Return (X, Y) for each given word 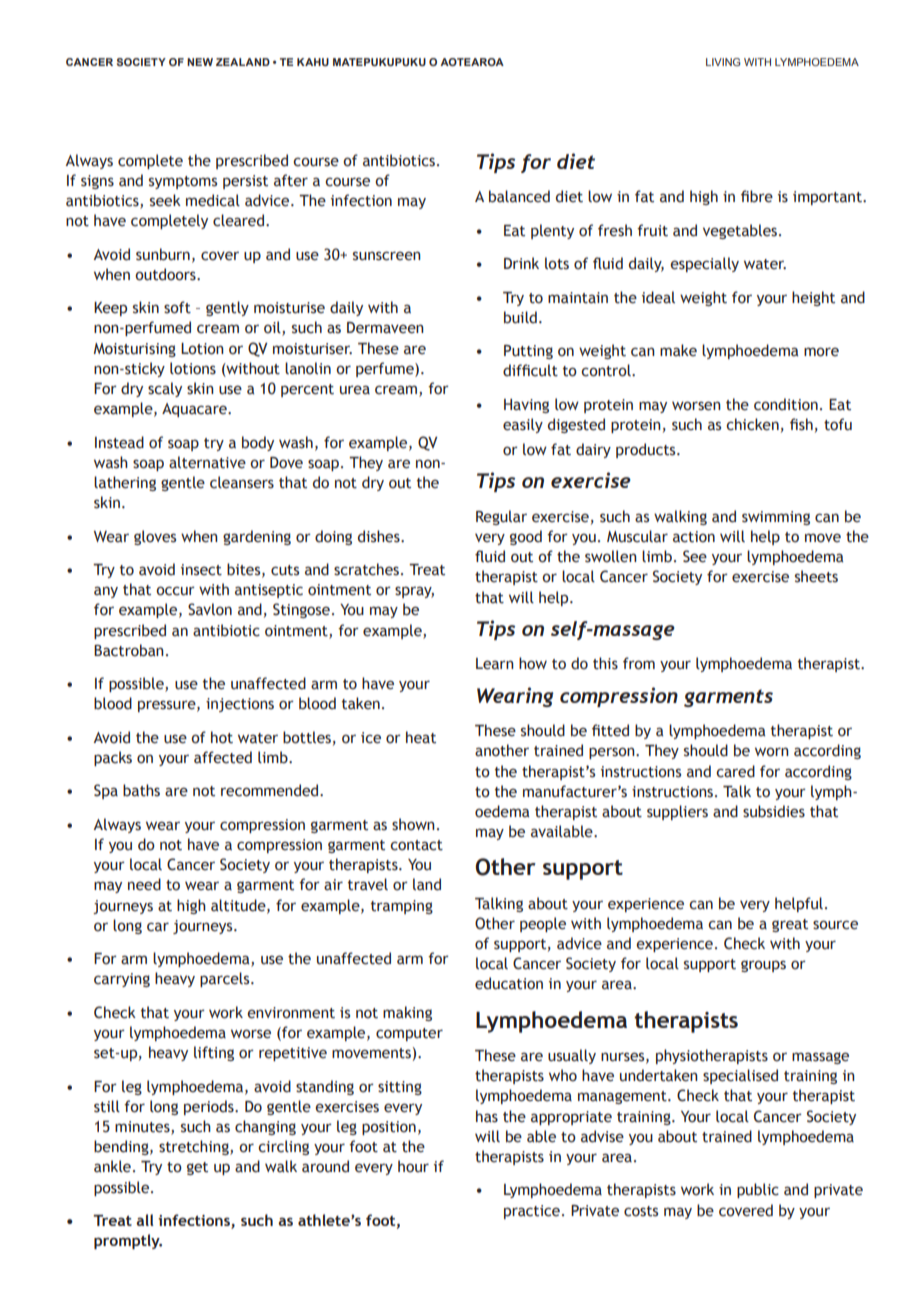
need (144, 884)
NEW (200, 62)
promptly (128, 1241)
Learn (495, 664)
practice (532, 1212)
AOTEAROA (472, 62)
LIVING (723, 62)
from (639, 663)
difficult (530, 370)
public (758, 1190)
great (790, 925)
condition (786, 404)
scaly (165, 389)
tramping (402, 907)
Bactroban (129, 650)
